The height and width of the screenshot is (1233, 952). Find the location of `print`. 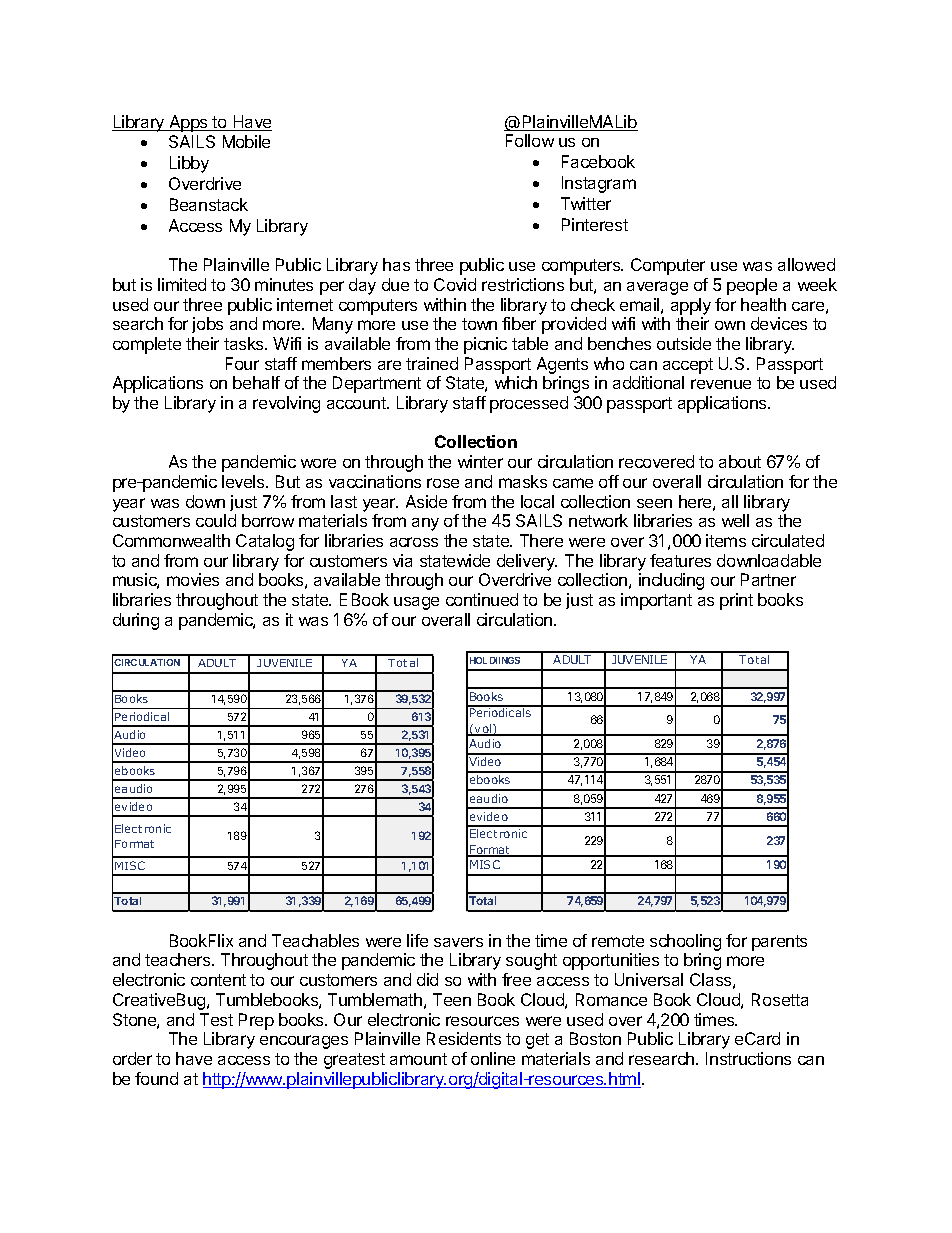

print is located at coordinates (736, 601).
